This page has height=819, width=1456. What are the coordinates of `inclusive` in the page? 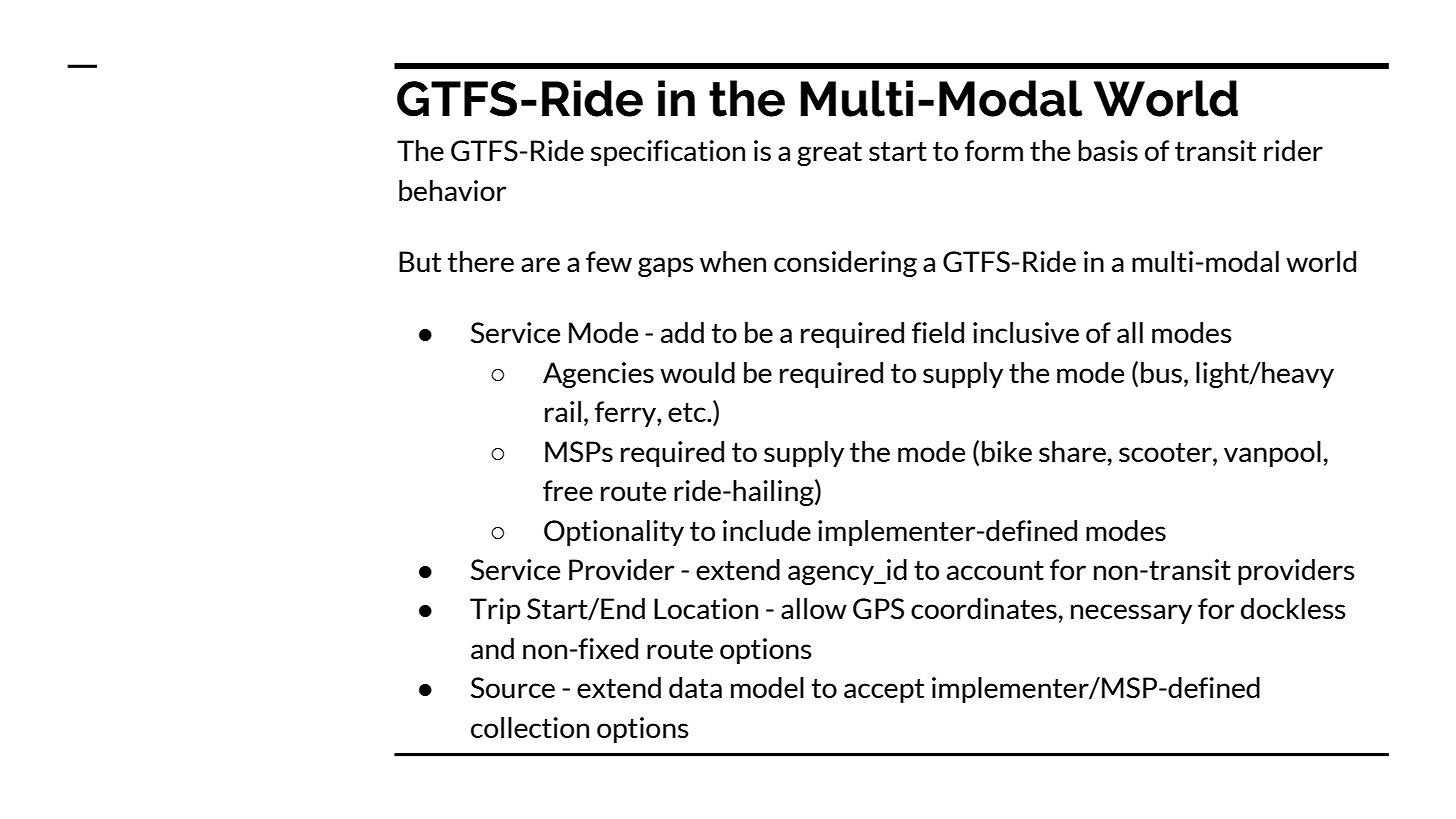 It's located at (1026, 333).
